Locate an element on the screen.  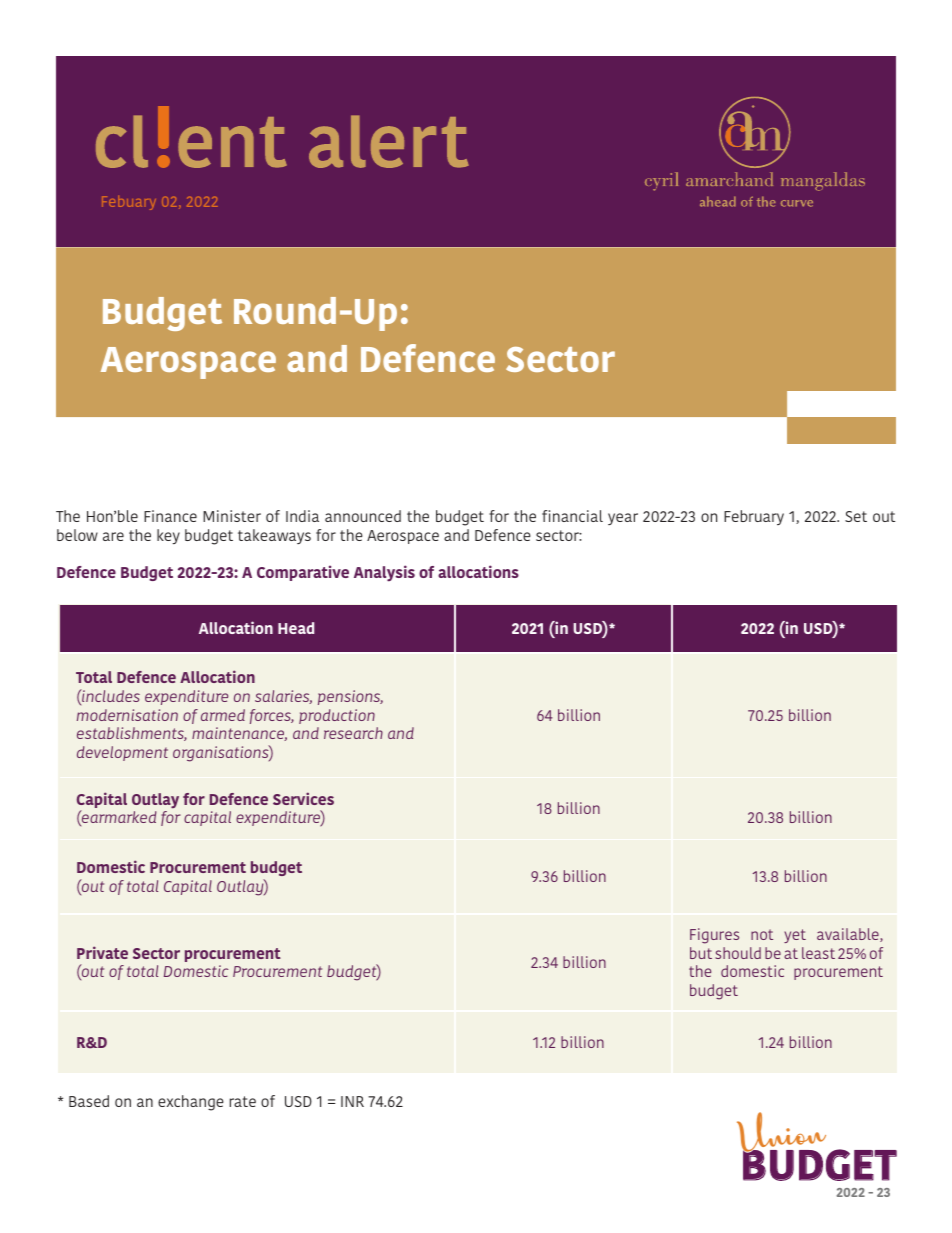
INR is located at coordinates (352, 1101).
